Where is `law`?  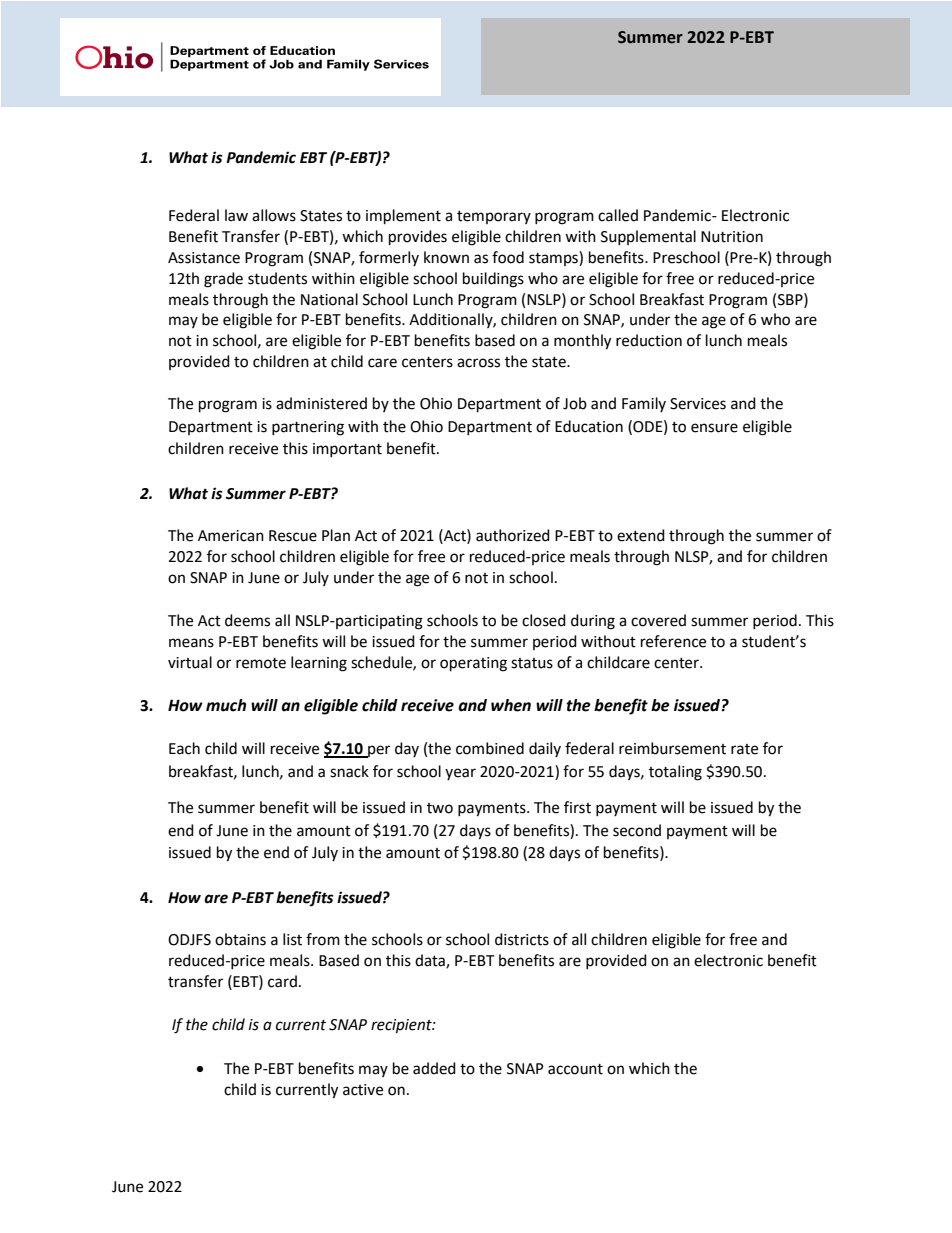
law is located at coordinates (236, 215).
